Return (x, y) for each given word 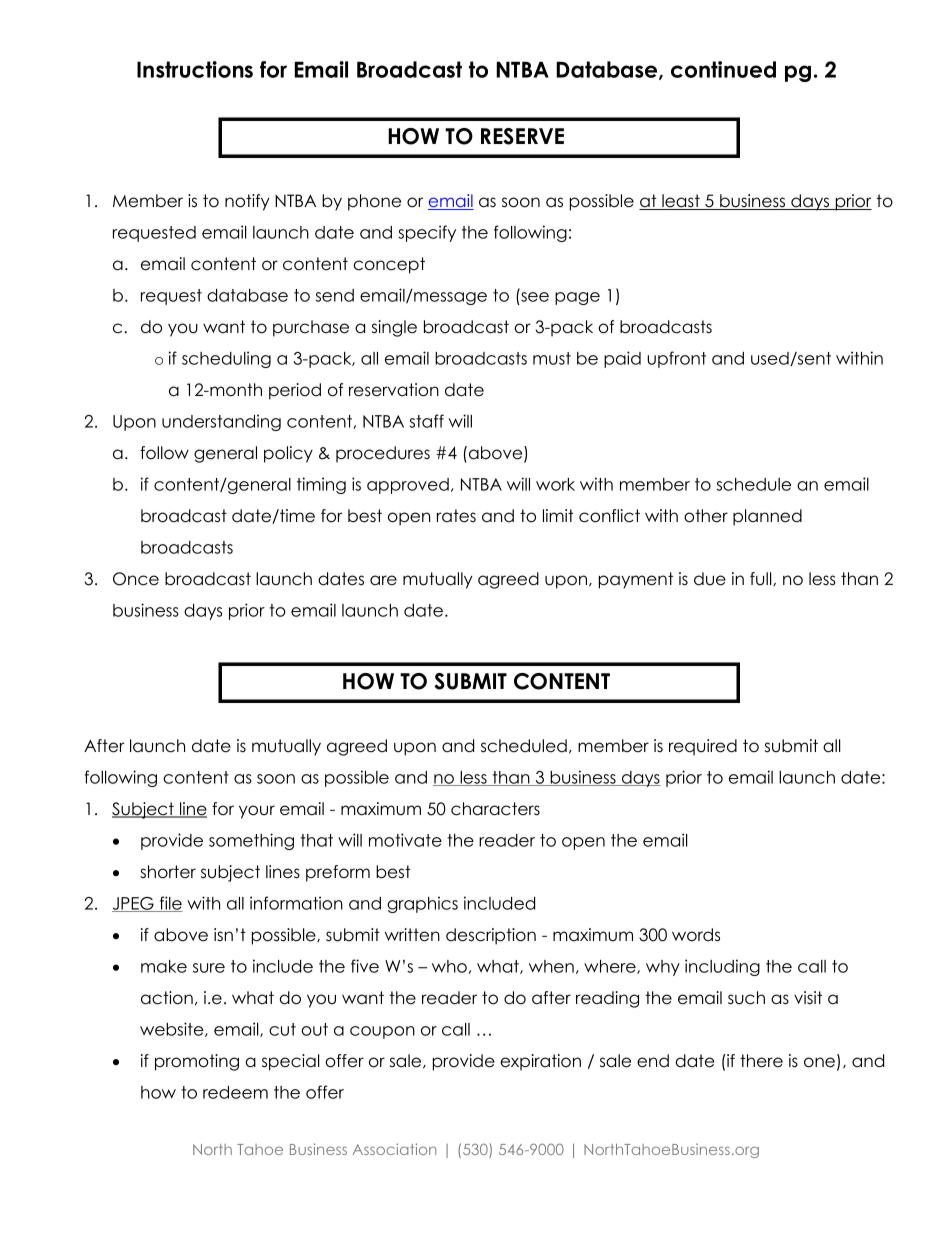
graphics (422, 904)
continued (723, 69)
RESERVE (522, 136)
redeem (235, 1092)
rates (456, 516)
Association (394, 1149)
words (696, 935)
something (251, 841)
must (552, 358)
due (710, 579)
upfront (676, 359)
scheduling (226, 359)
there (761, 1061)
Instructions (195, 69)
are (383, 580)
